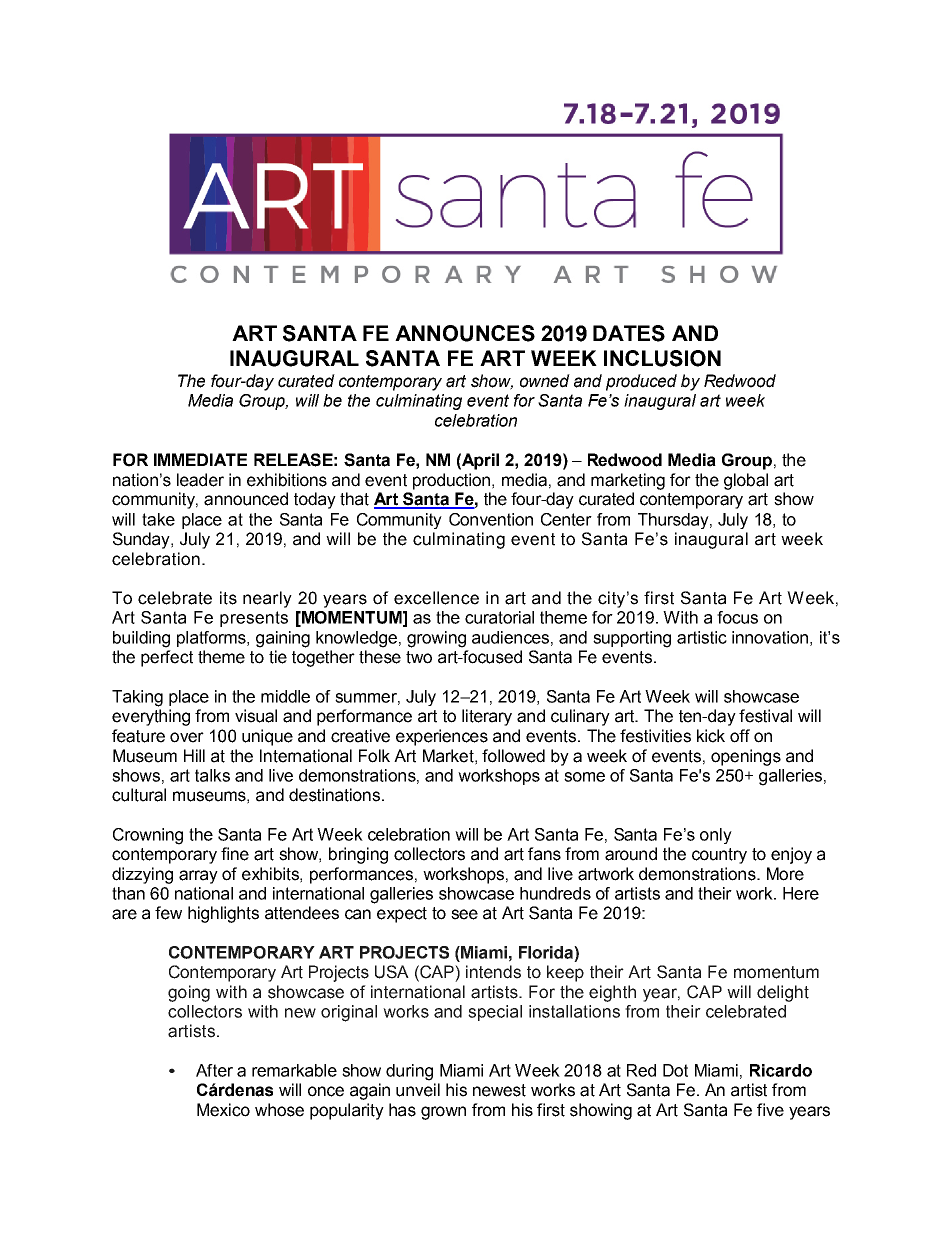 Image resolution: width=952 pixels, height=1233 pixels. I want to click on kick, so click(711, 736).
